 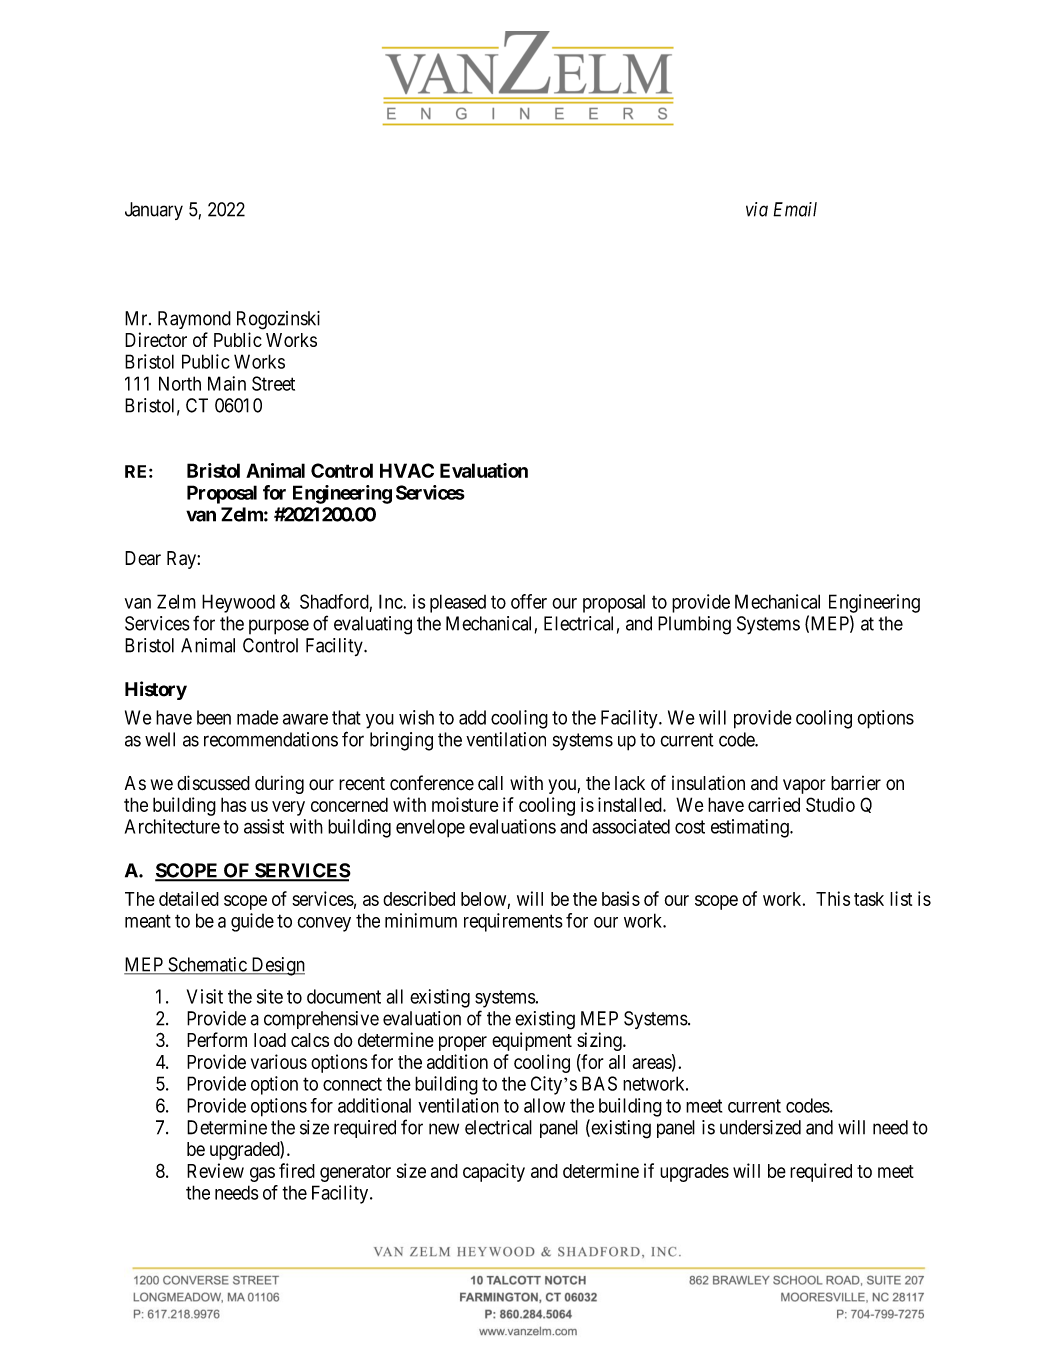 I want to click on January, so click(x=154, y=211).
